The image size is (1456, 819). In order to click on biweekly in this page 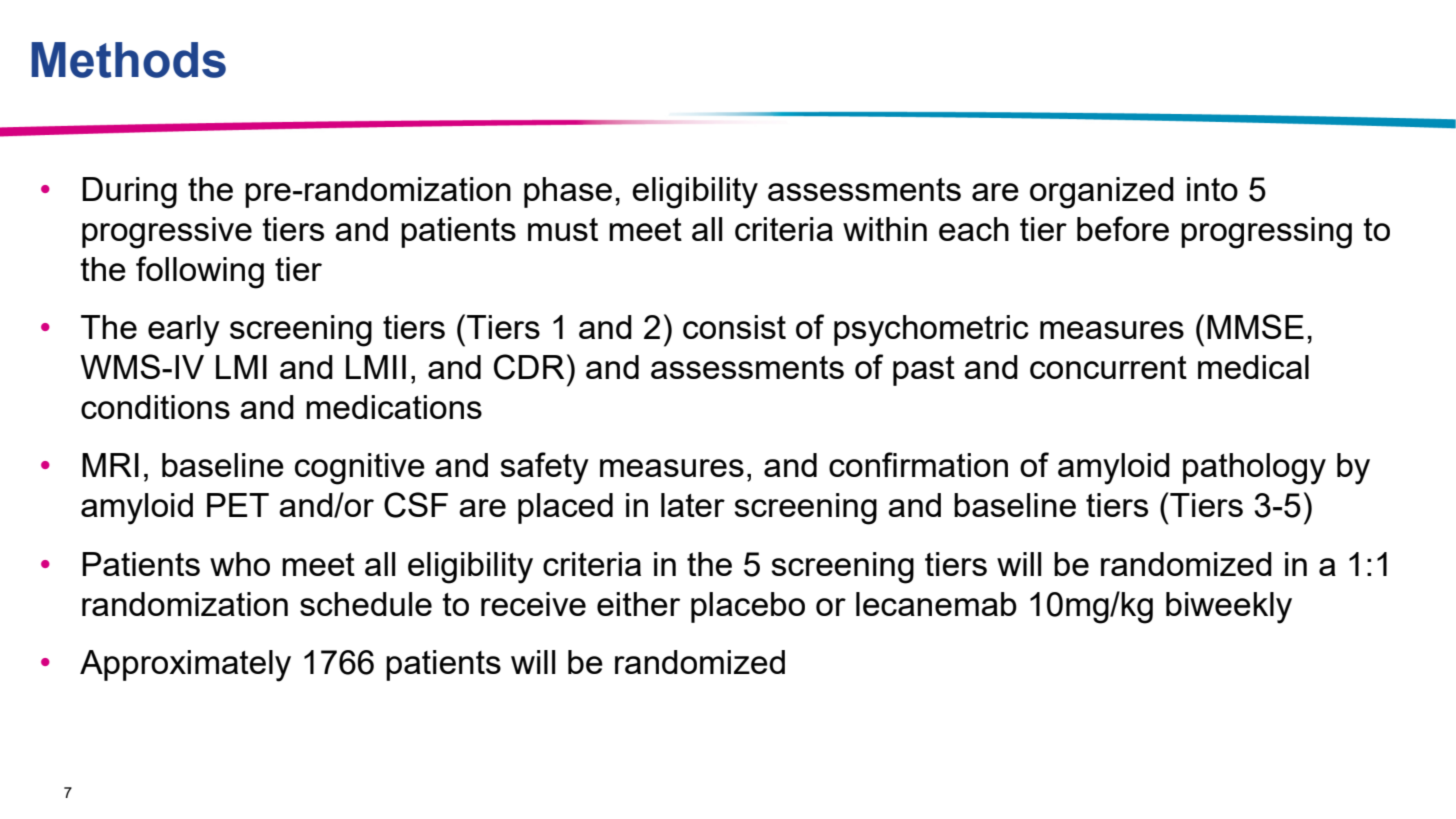, I will do `click(1229, 608)`.
